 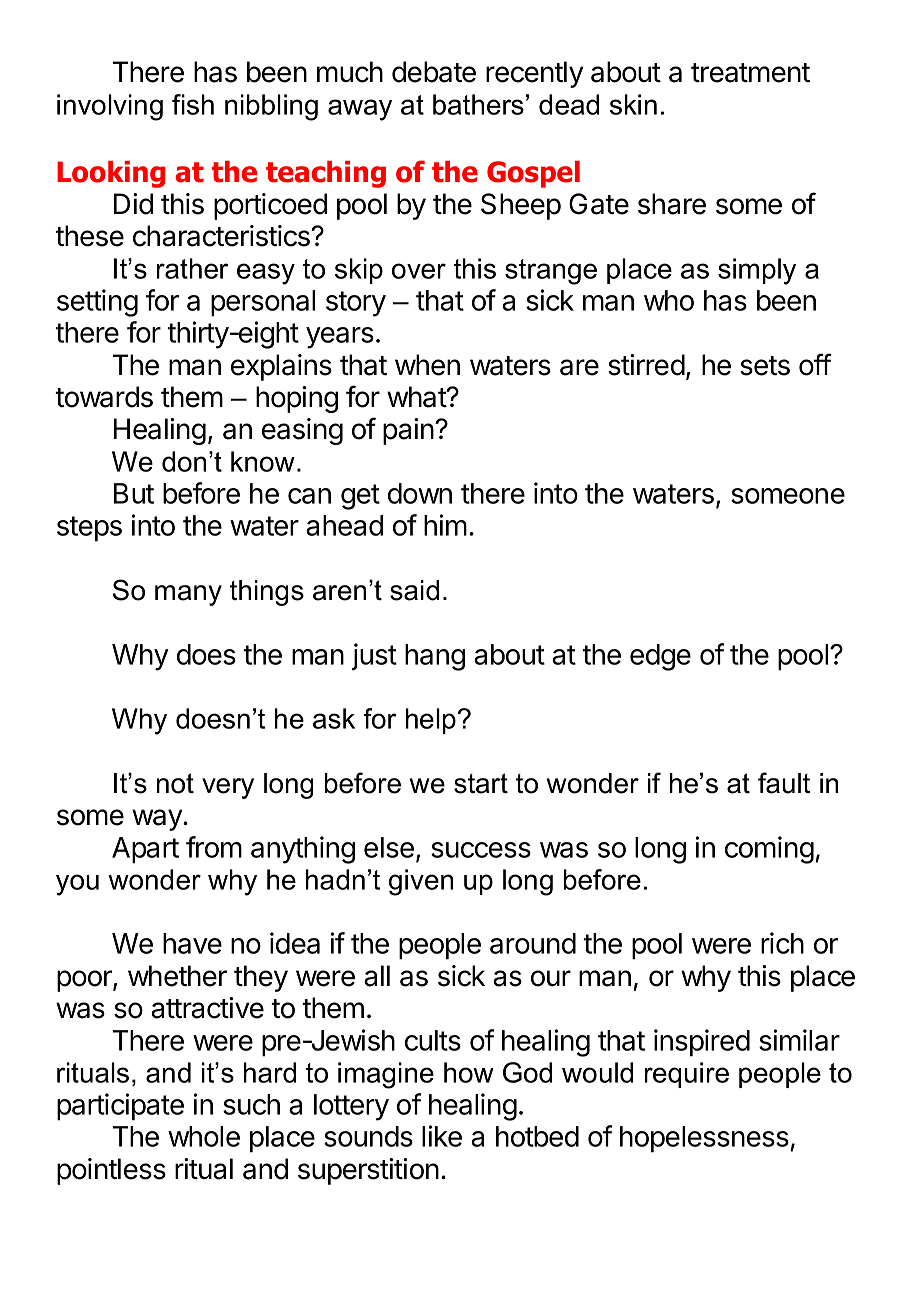 What do you see at coordinates (765, 366) in the page?
I see `sets` at bounding box center [765, 366].
